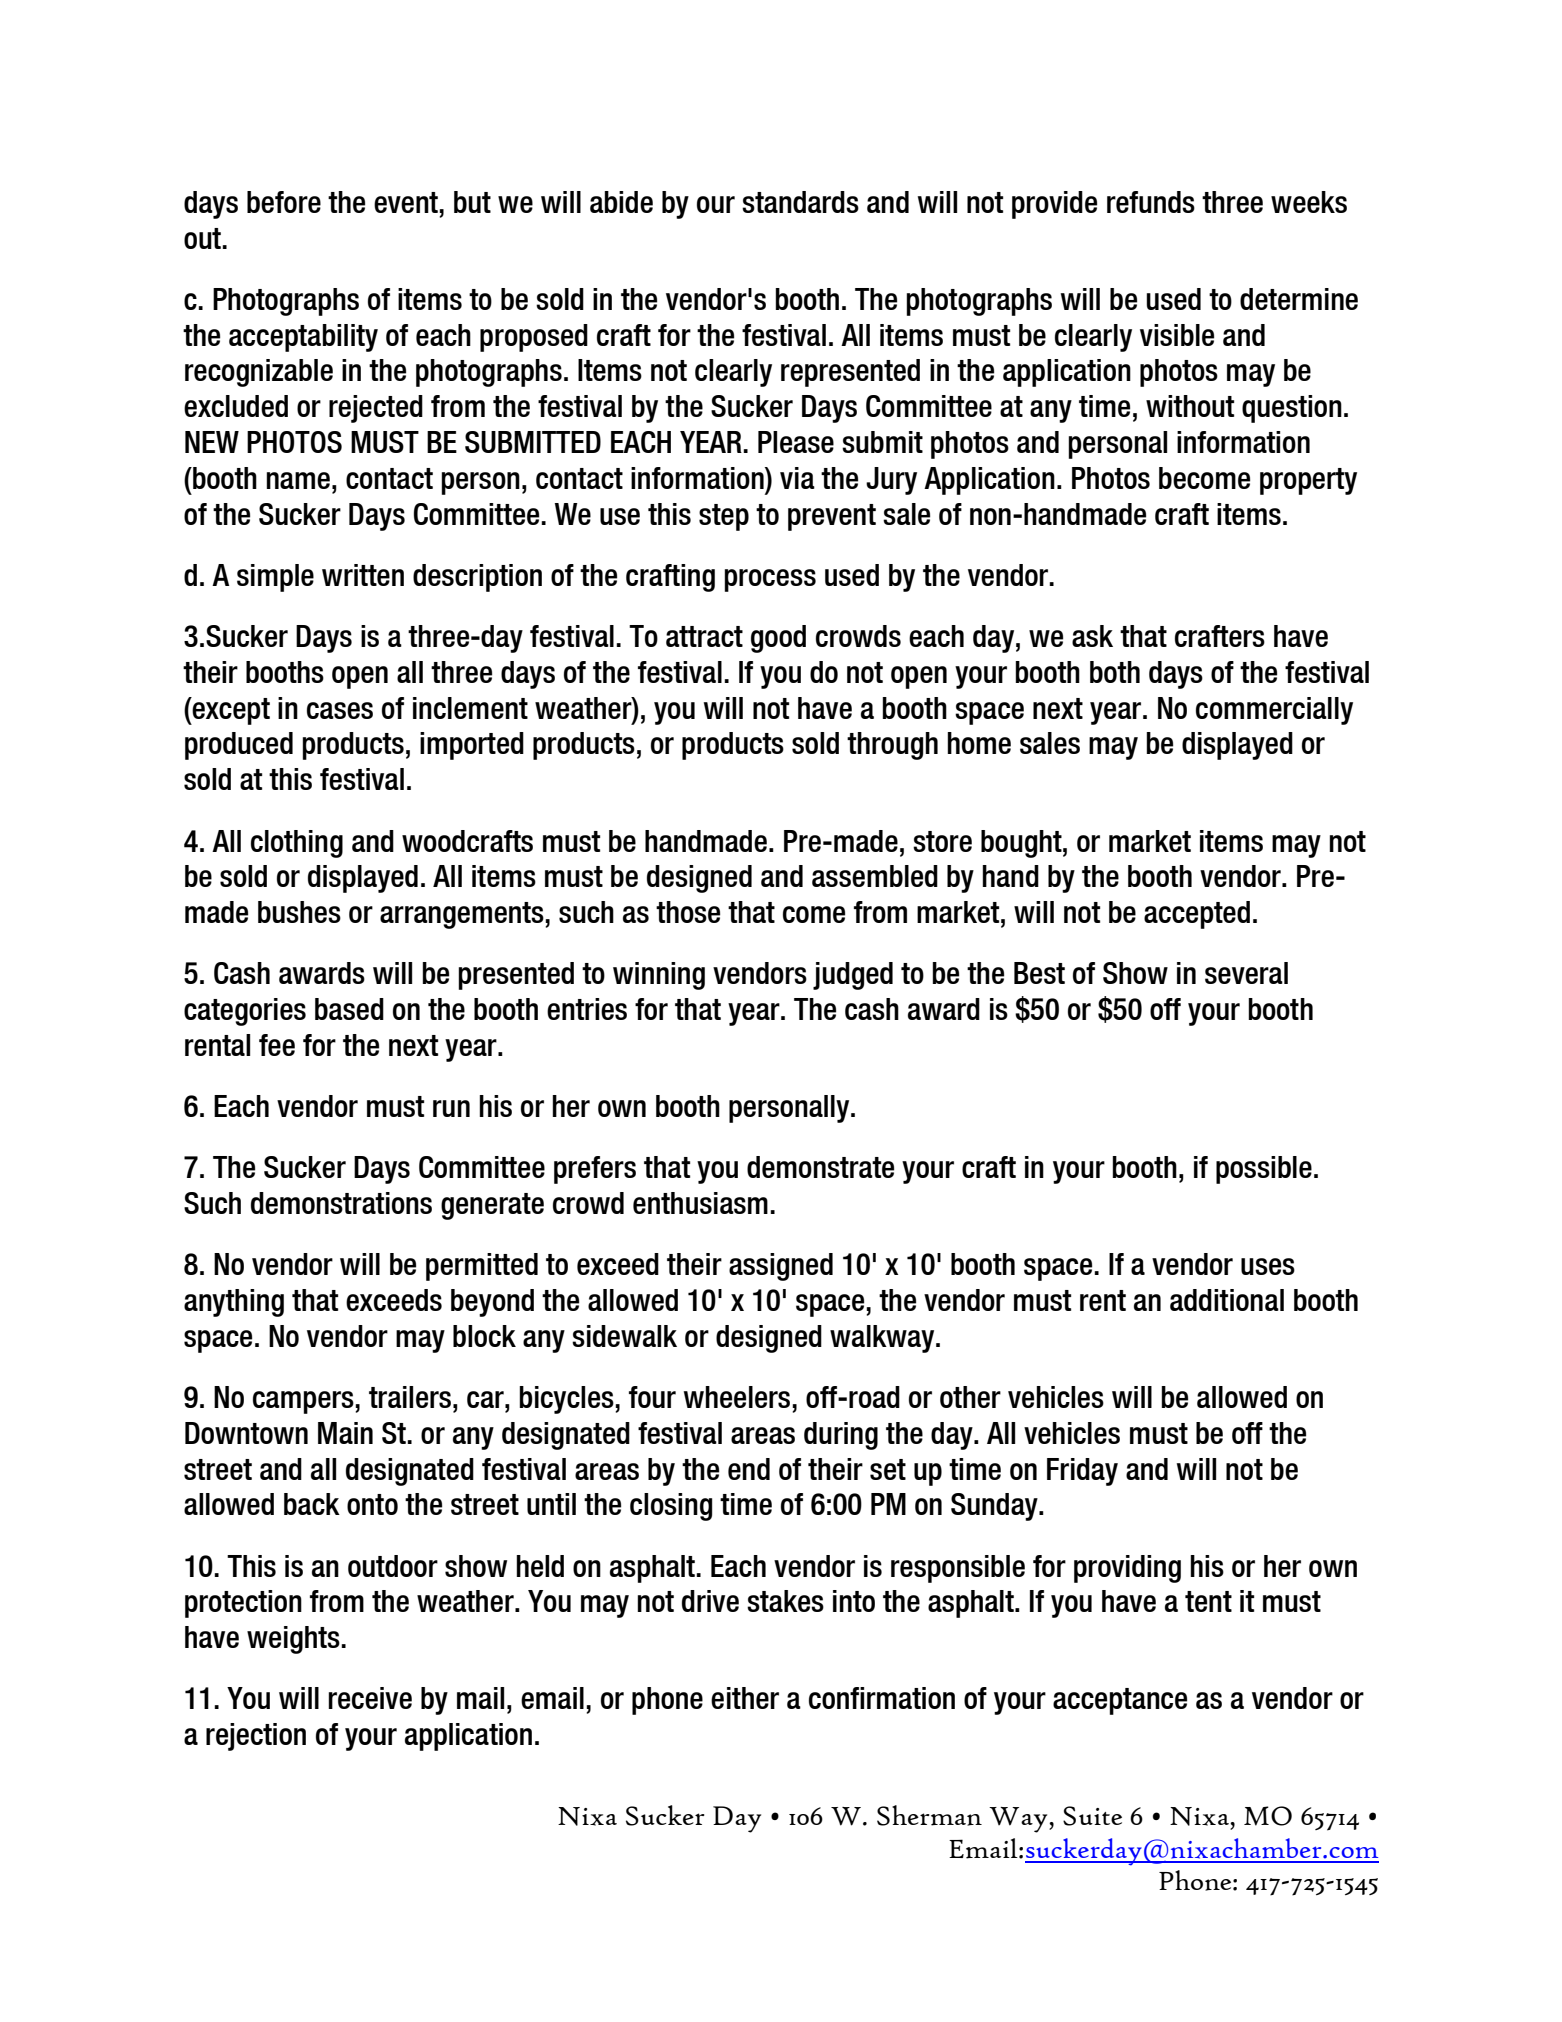 The width and height of the screenshot is (1562, 2022). What do you see at coordinates (1092, 636) in the screenshot?
I see `ask` at bounding box center [1092, 636].
